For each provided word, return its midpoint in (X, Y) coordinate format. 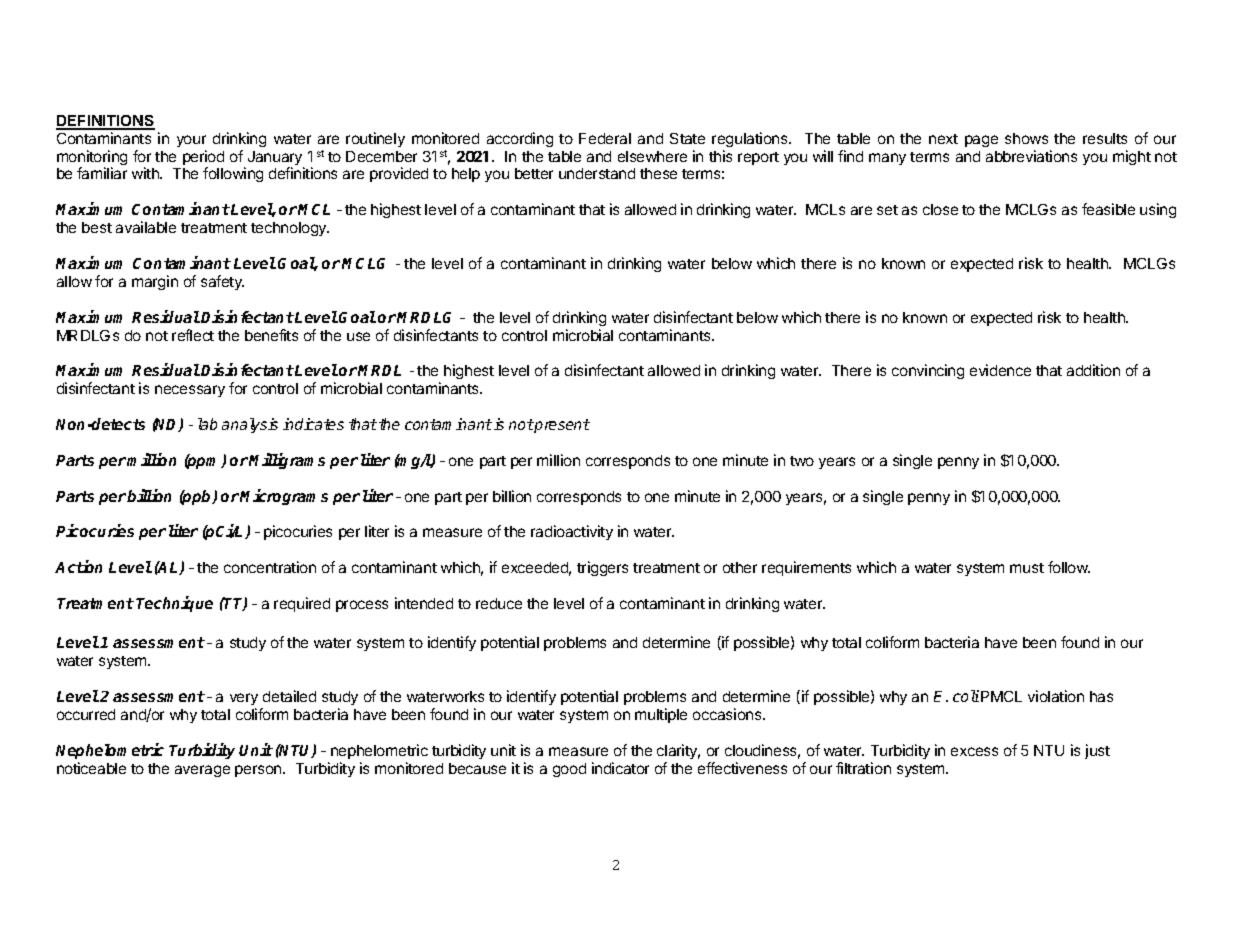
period (203, 159)
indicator (620, 768)
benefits (271, 335)
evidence (1000, 370)
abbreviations (1031, 156)
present (561, 426)
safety (222, 282)
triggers (602, 568)
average (202, 771)
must (1027, 568)
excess (974, 751)
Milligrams (287, 461)
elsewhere (652, 156)
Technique (174, 604)
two (802, 461)
